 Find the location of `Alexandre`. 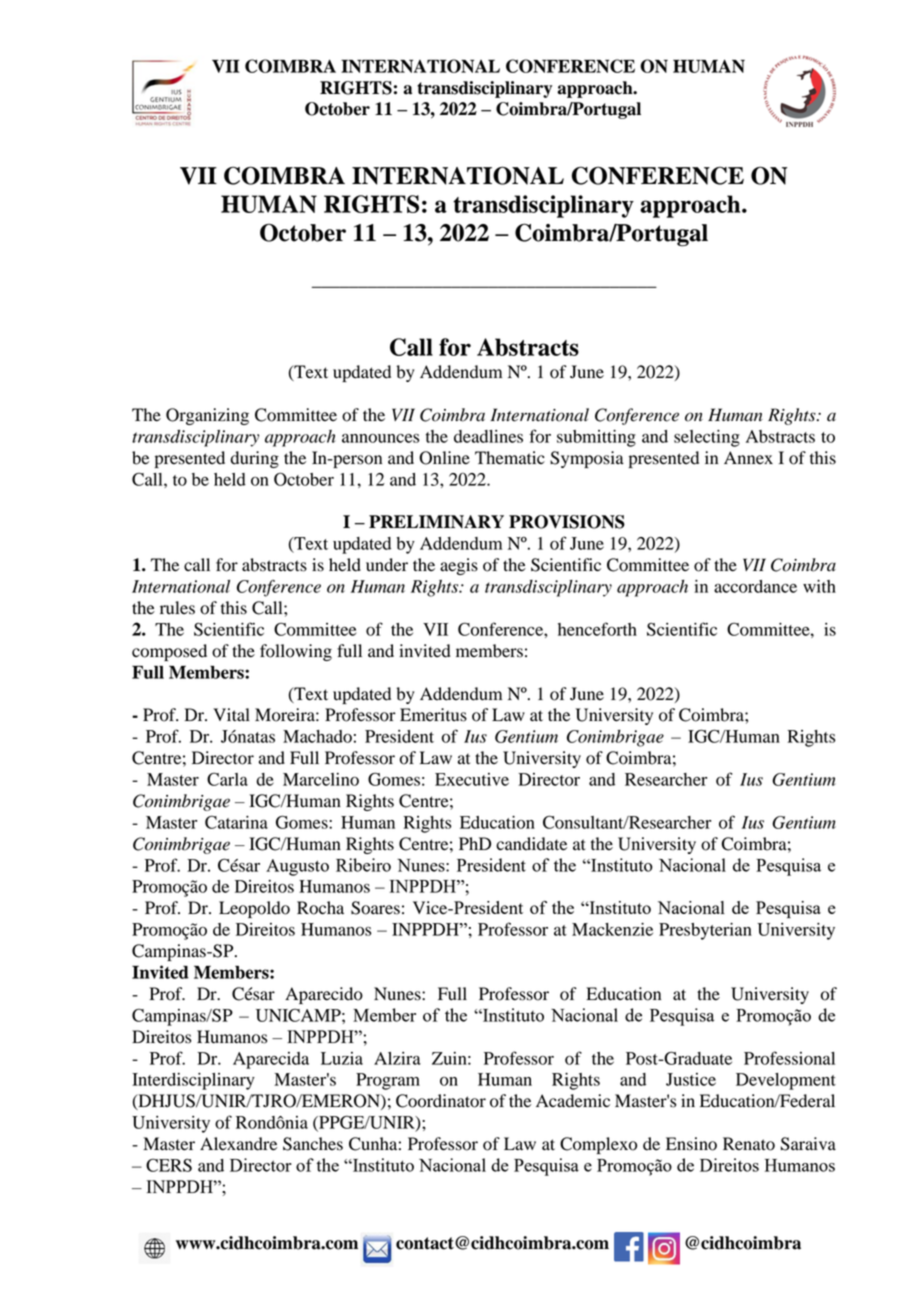

Alexandre is located at coordinates (238, 1144).
